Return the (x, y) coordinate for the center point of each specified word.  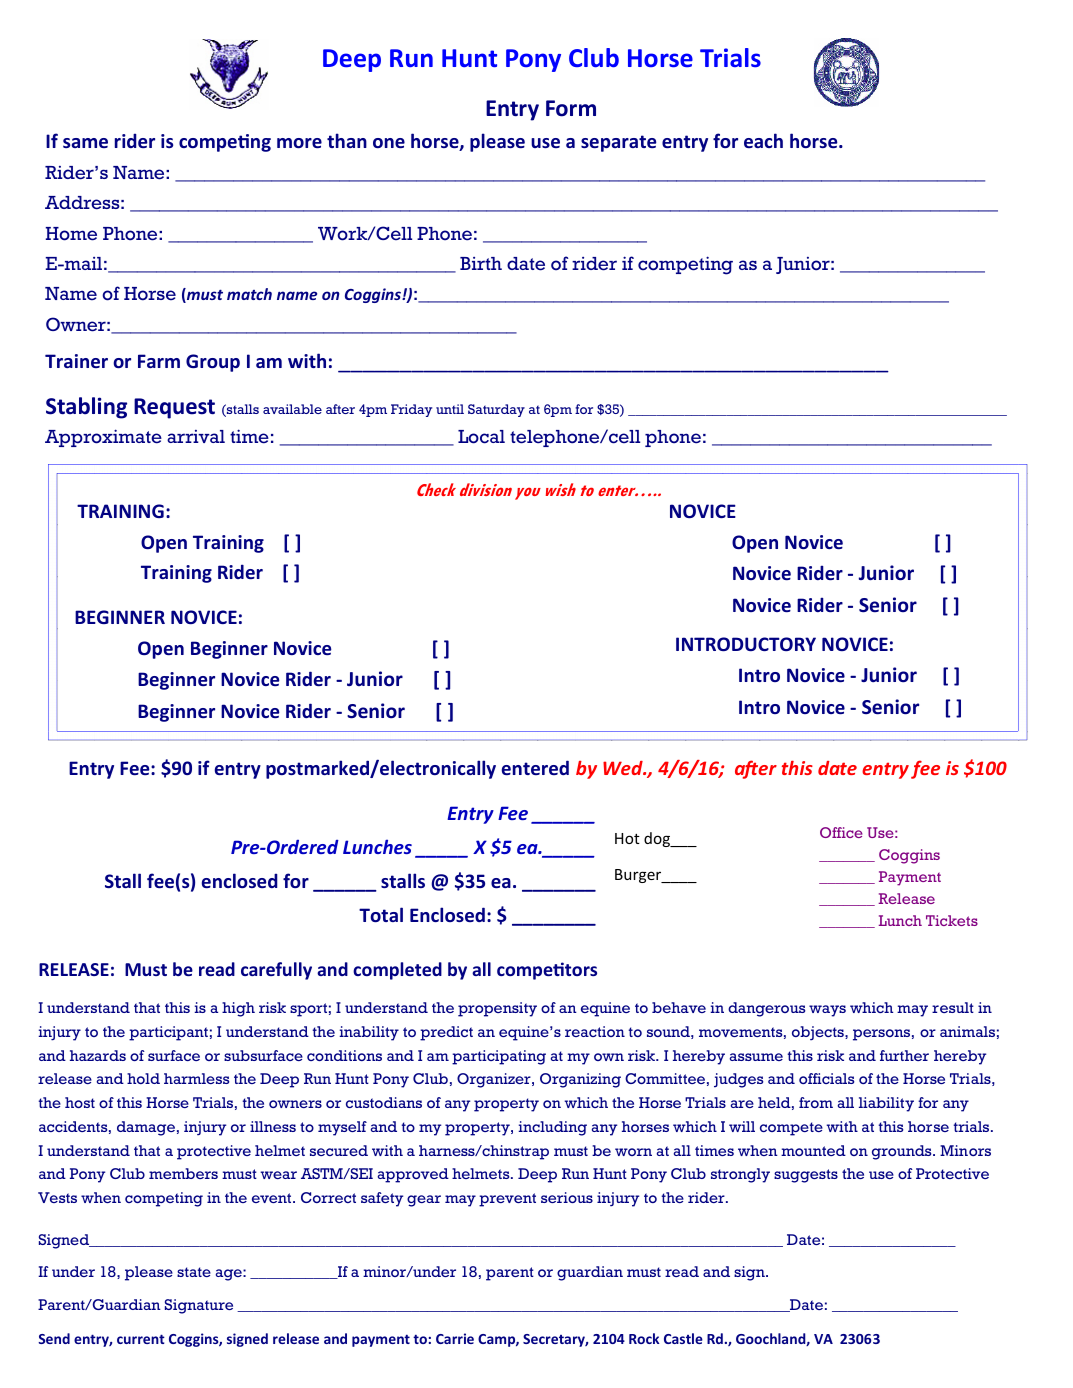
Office (841, 832)
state (194, 1272)
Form (571, 108)
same (85, 143)
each (763, 140)
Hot (627, 838)
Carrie (455, 1338)
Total (381, 914)
